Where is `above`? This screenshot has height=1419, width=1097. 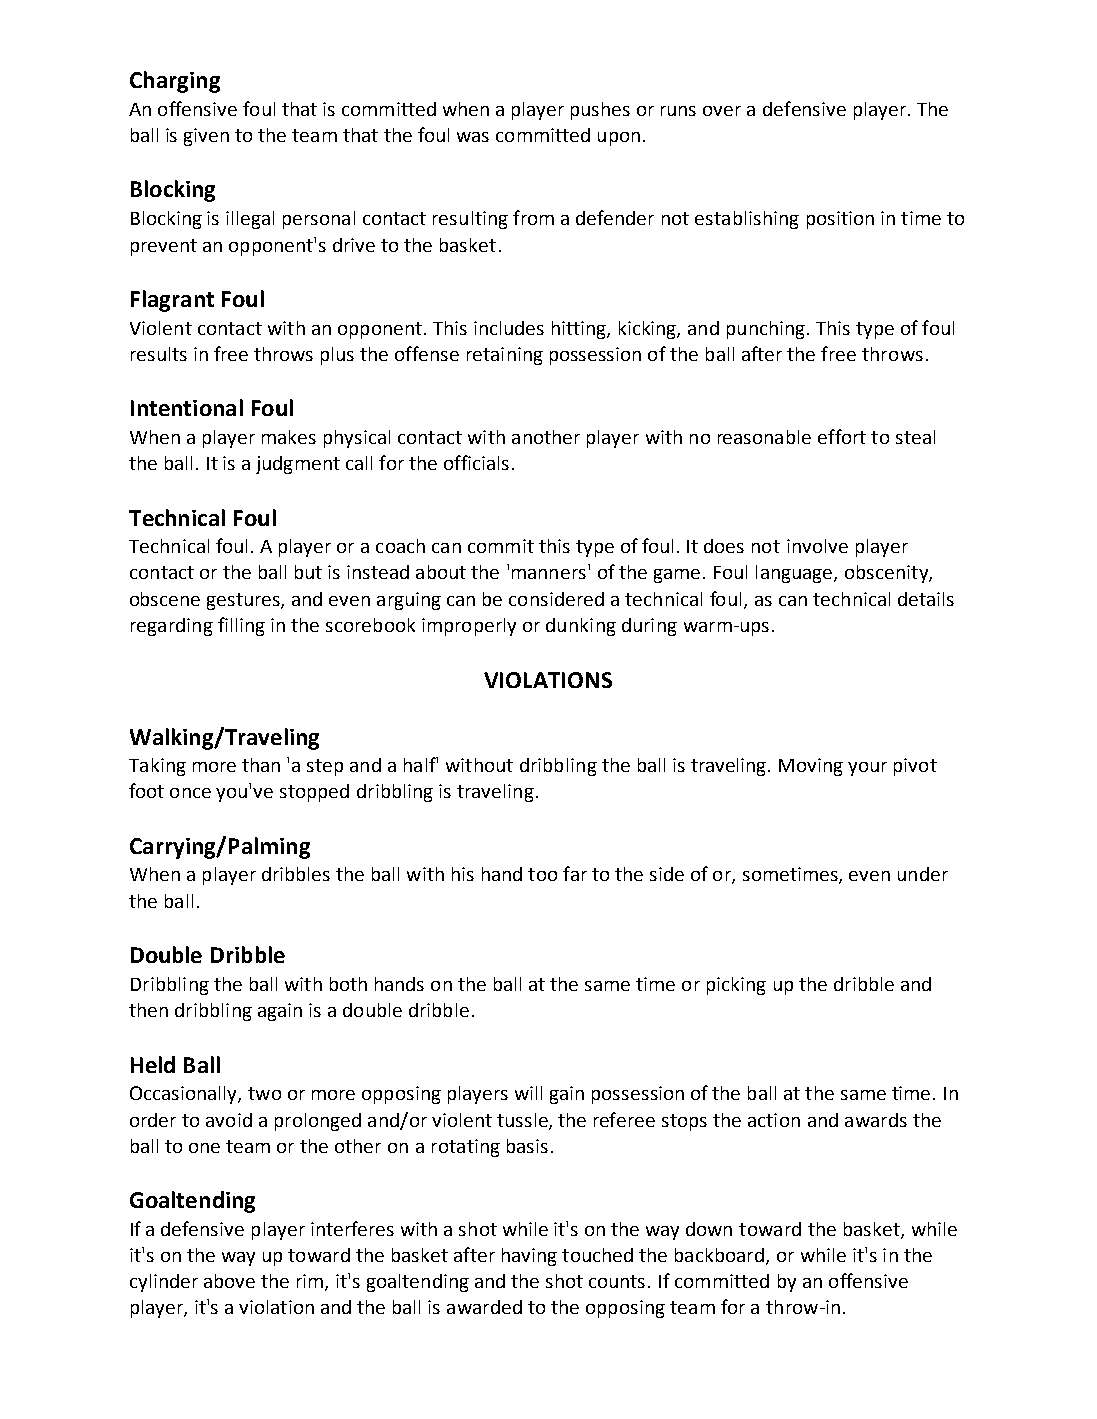 above is located at coordinates (229, 1281).
